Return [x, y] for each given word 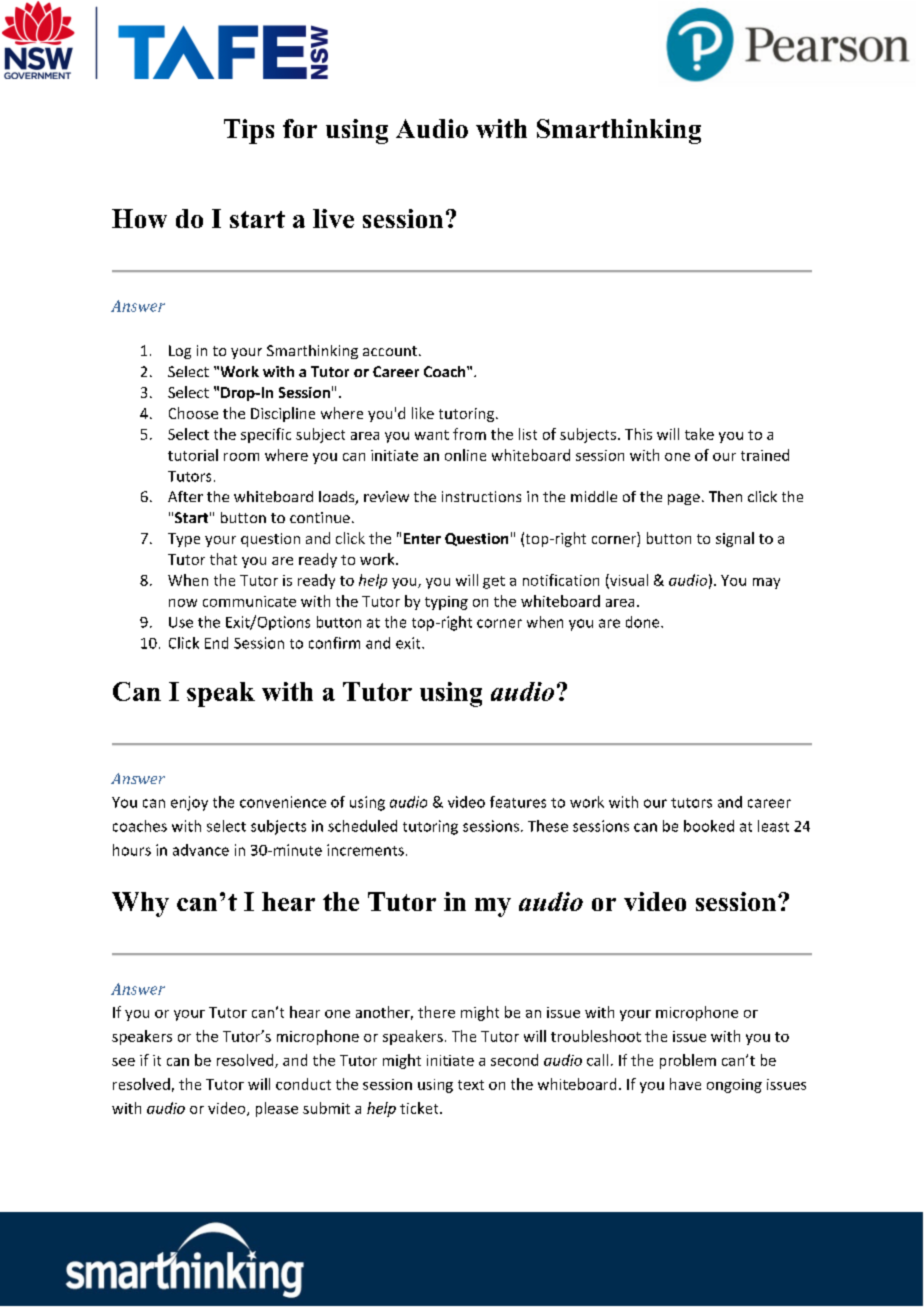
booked [709, 826]
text [471, 1085]
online [465, 455]
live [333, 218]
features [518, 802]
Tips [249, 131]
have [685, 1084]
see [123, 1062]
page [684, 499]
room [241, 457]
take [699, 434]
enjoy [189, 803]
